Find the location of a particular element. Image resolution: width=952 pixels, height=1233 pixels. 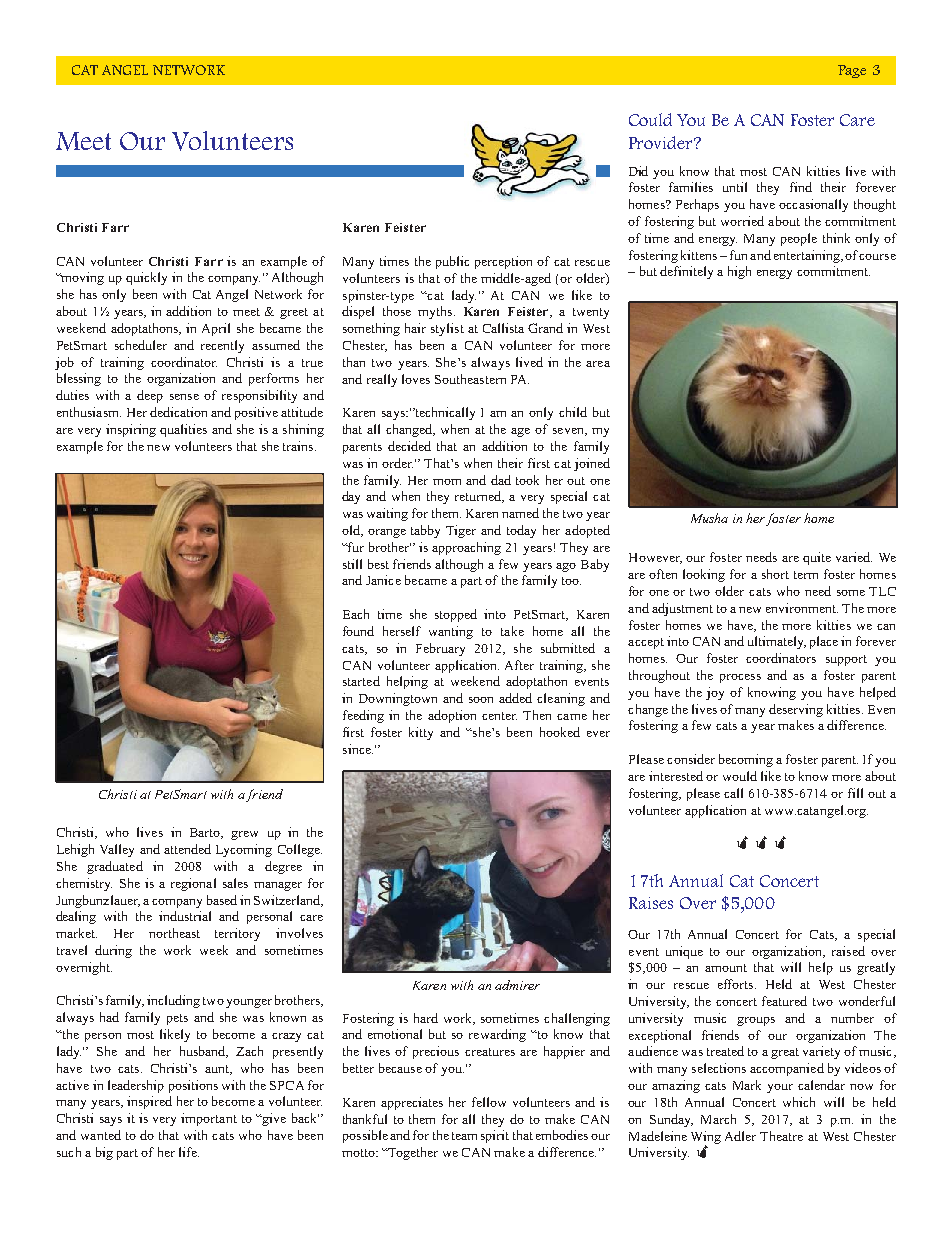

quickly is located at coordinates (146, 278).
